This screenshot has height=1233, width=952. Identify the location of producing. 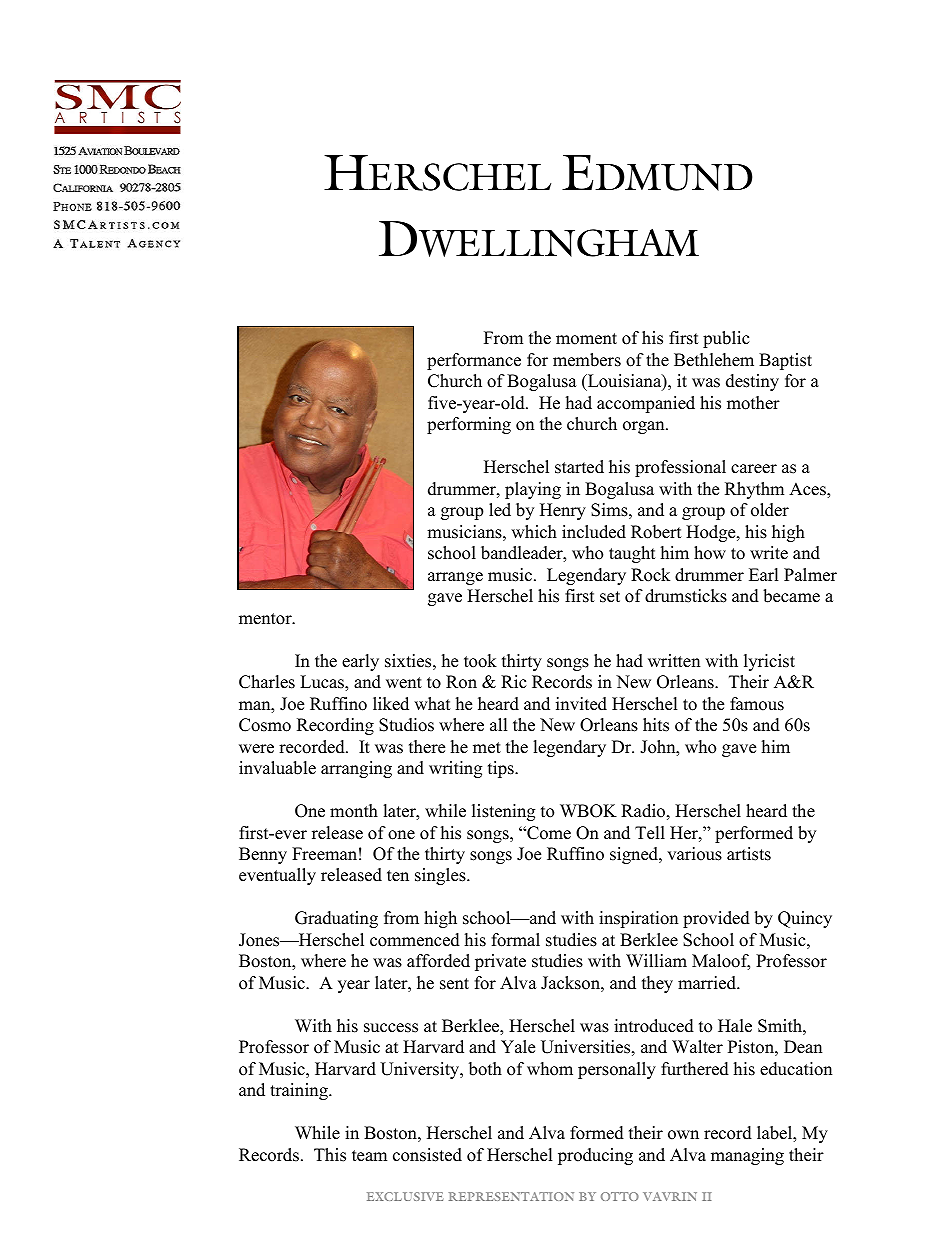
(595, 1156).
